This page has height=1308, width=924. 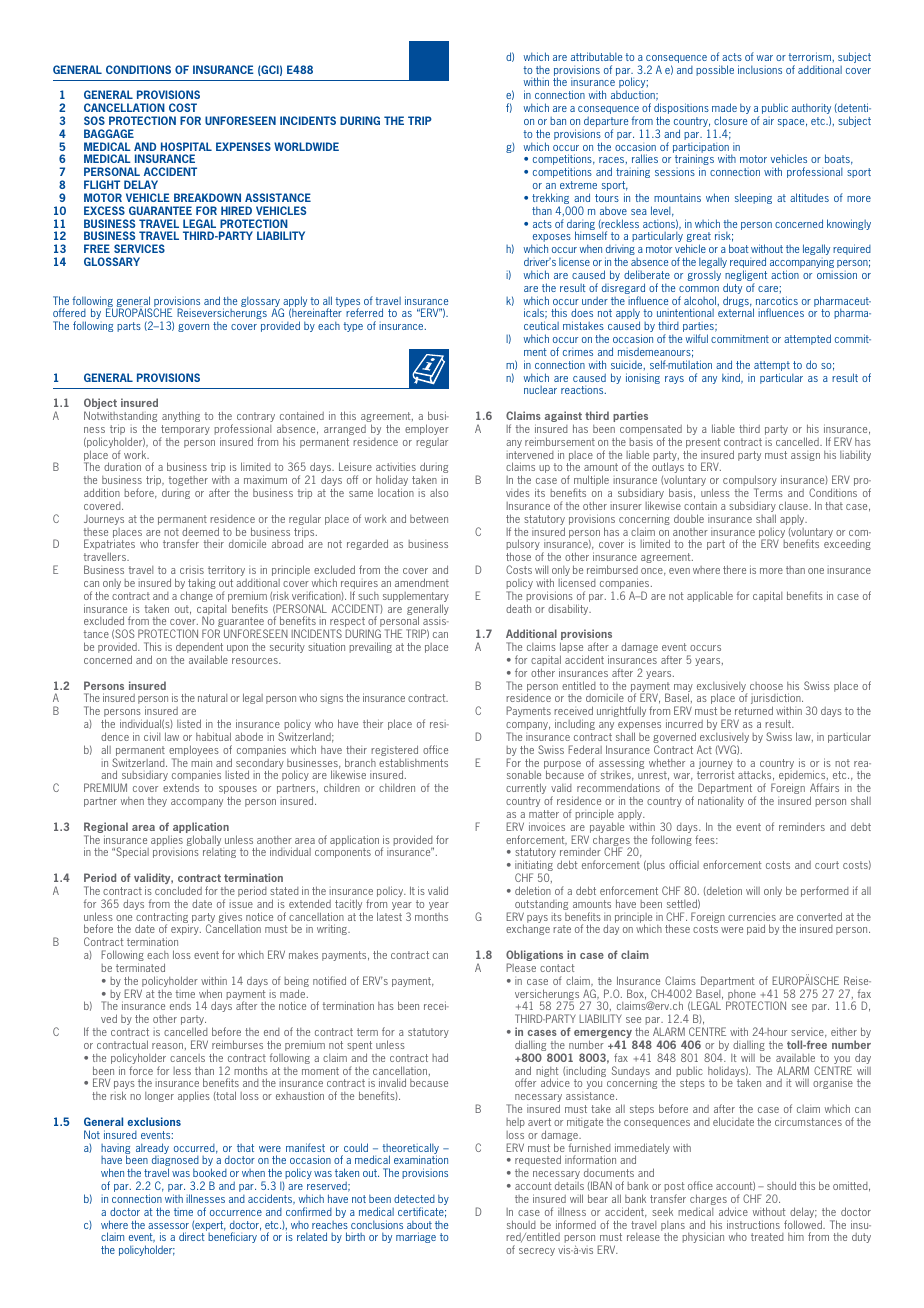 What do you see at coordinates (419, 1224) in the page?
I see `about` at bounding box center [419, 1224].
